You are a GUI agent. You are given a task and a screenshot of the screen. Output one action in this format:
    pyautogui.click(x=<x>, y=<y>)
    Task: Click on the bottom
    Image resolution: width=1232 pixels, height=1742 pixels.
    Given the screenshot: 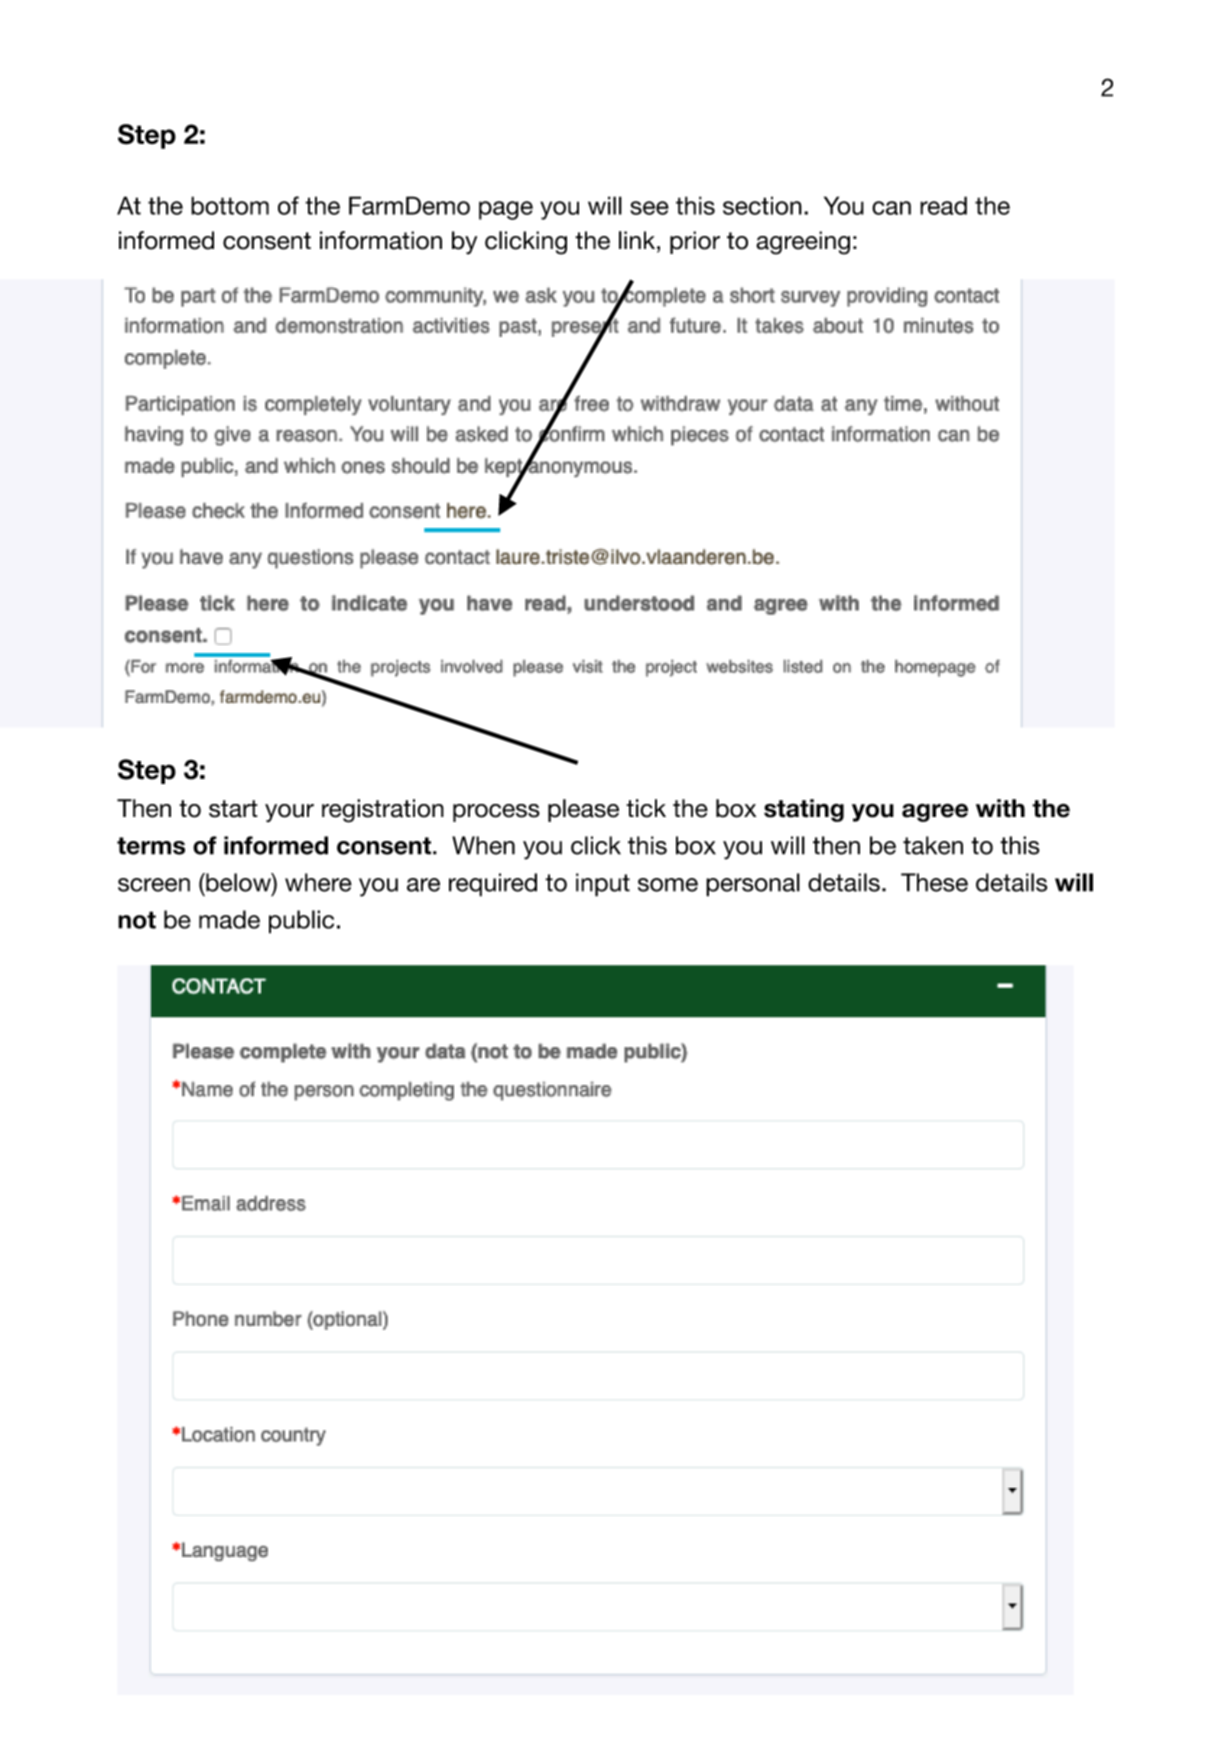 What is the action you would take?
    pyautogui.click(x=230, y=205)
